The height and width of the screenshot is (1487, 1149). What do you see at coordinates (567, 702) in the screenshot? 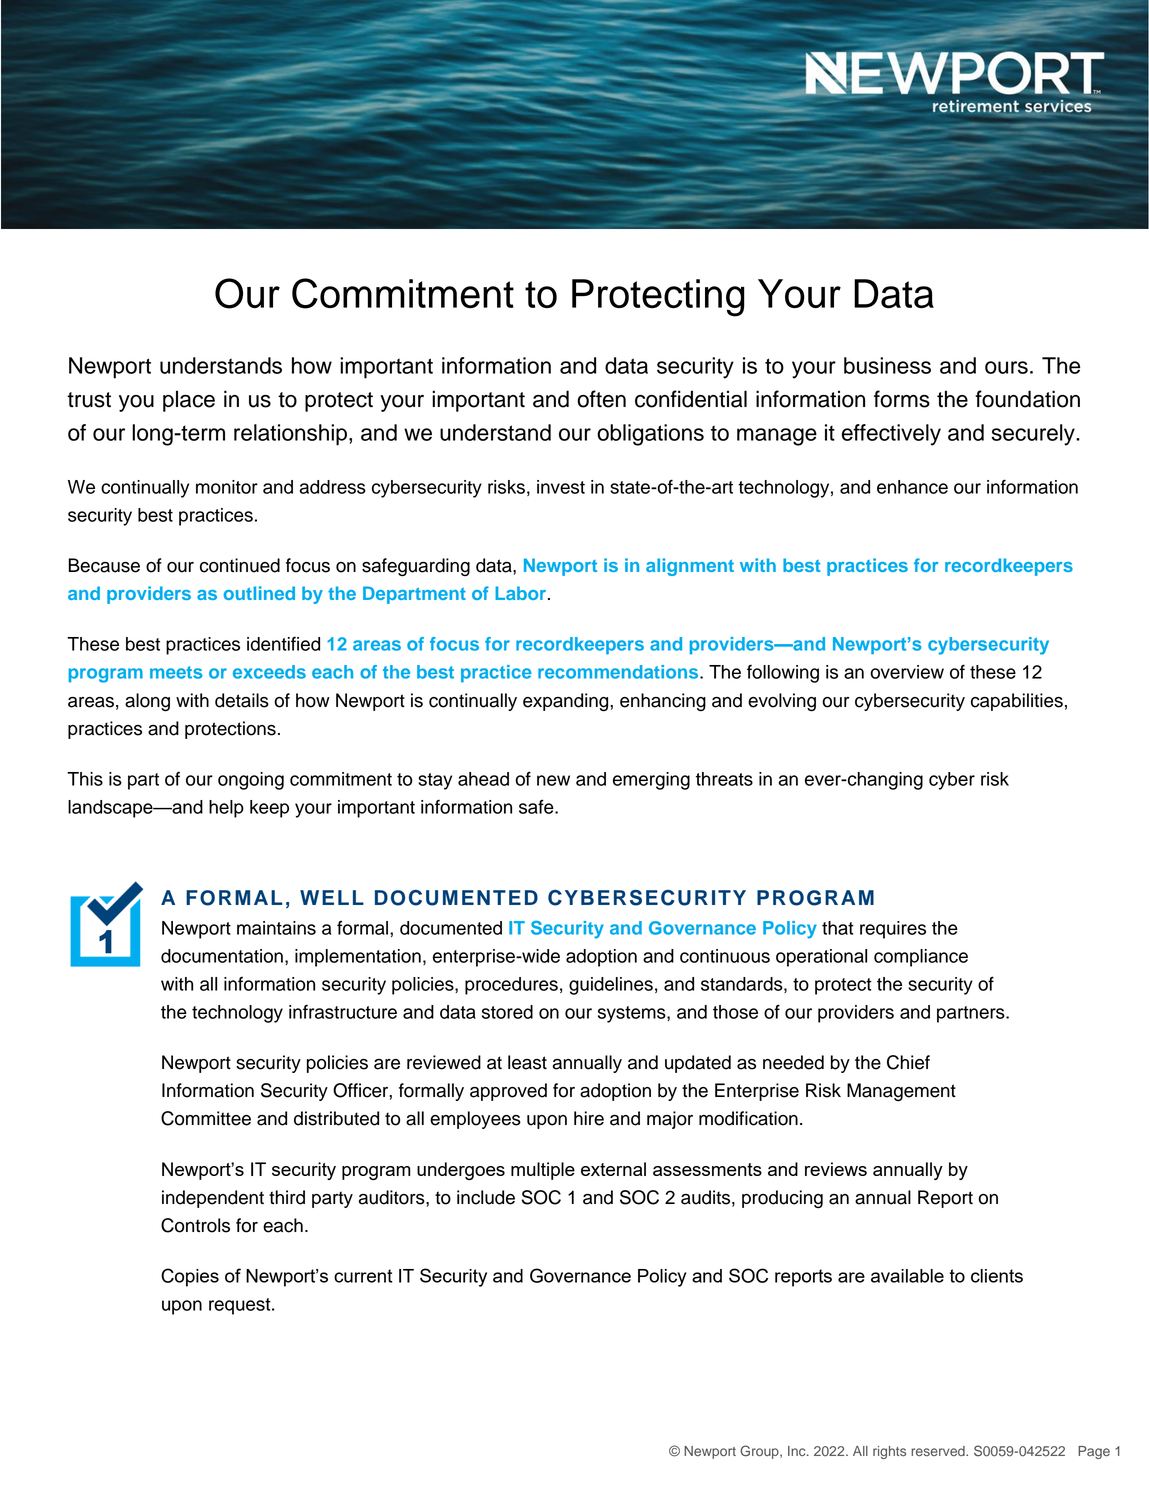
I see `expanding` at bounding box center [567, 702].
